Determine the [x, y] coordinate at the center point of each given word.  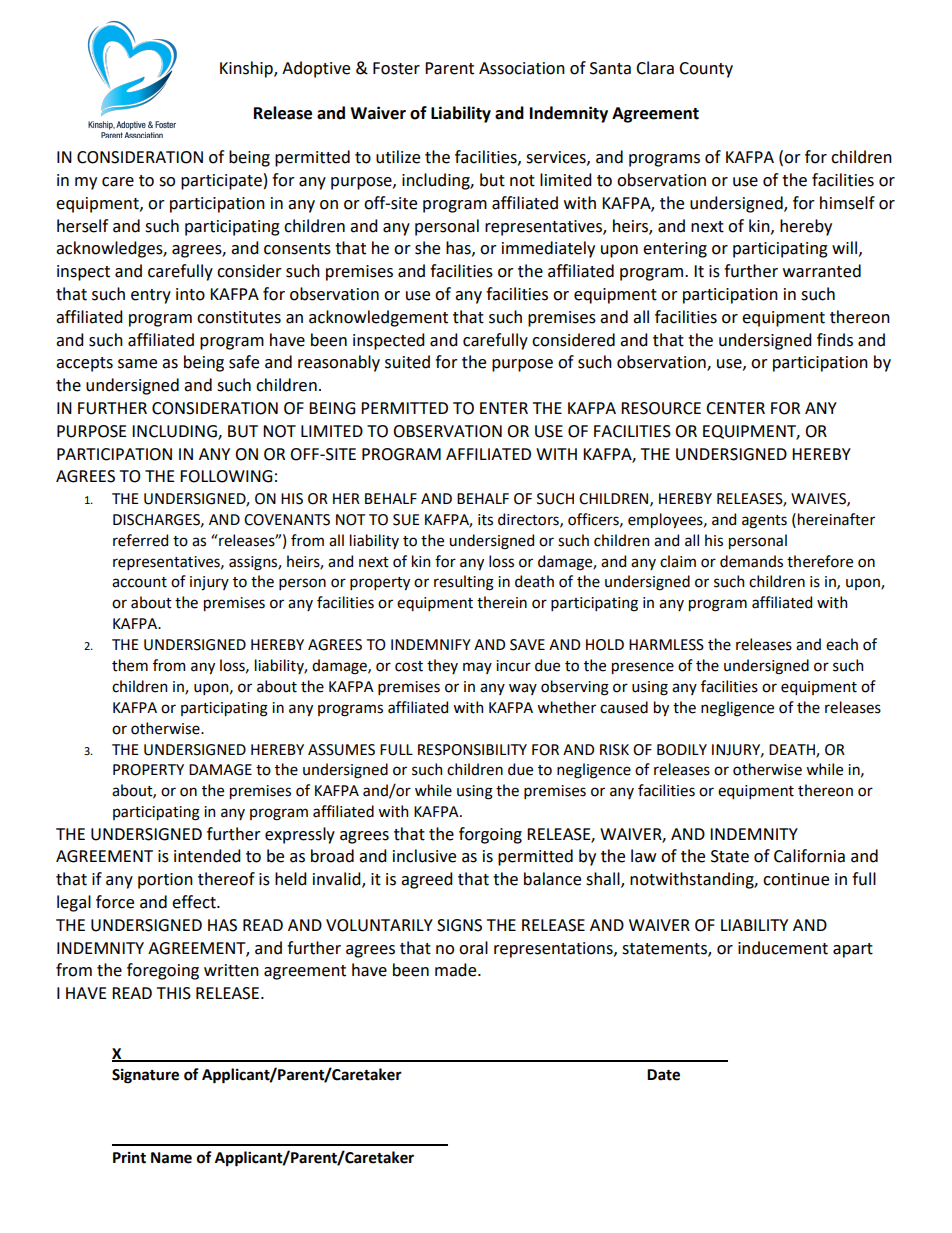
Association [522, 68]
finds [835, 340]
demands [751, 561]
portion [165, 881]
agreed [427, 880]
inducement [783, 948]
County [706, 70]
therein [502, 602]
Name [171, 1158]
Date [663, 1075]
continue [796, 879]
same [137, 364]
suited [407, 362]
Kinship [247, 69]
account [139, 582]
